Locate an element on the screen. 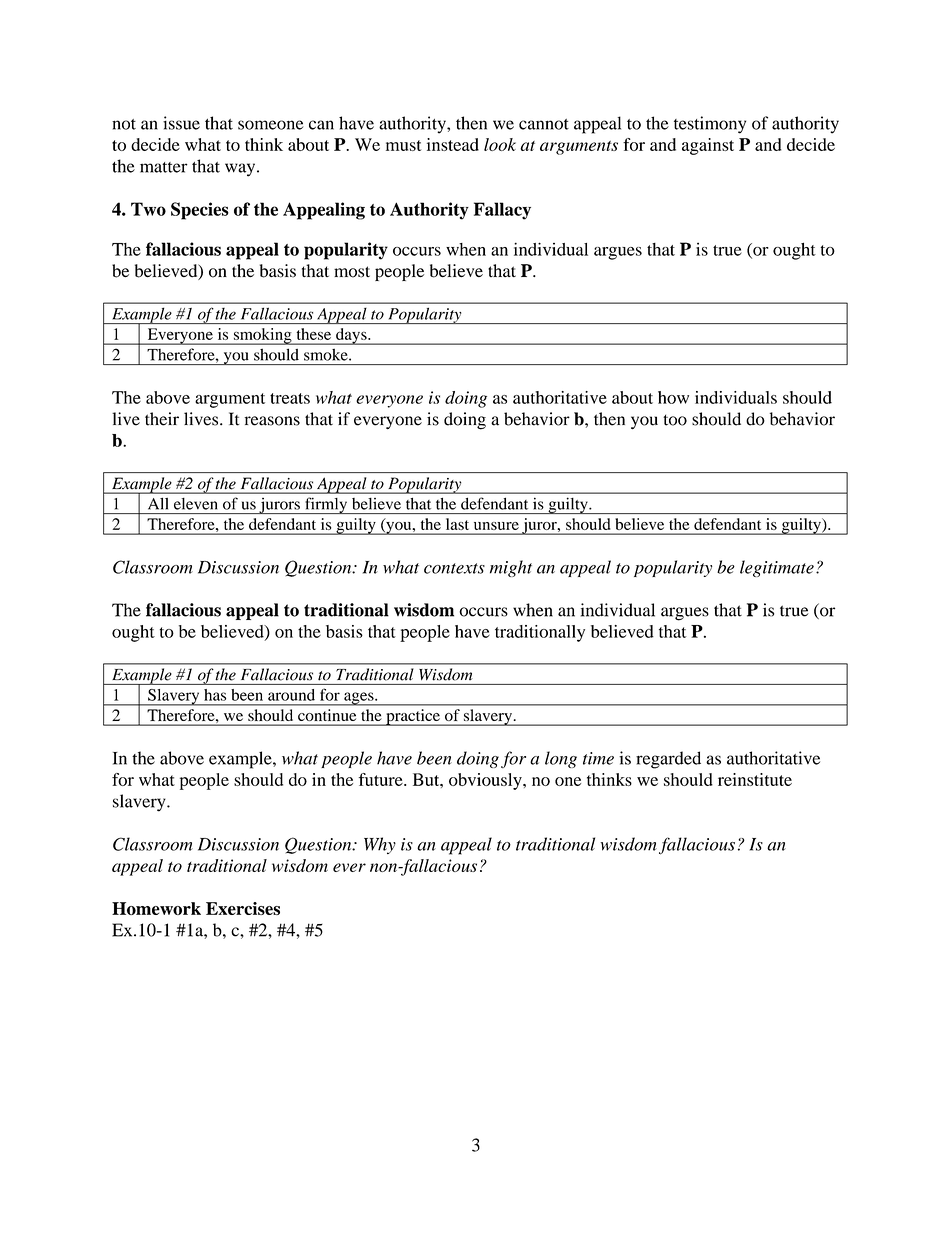 This screenshot has height=1233, width=952. legitimate is located at coordinates (777, 568).
